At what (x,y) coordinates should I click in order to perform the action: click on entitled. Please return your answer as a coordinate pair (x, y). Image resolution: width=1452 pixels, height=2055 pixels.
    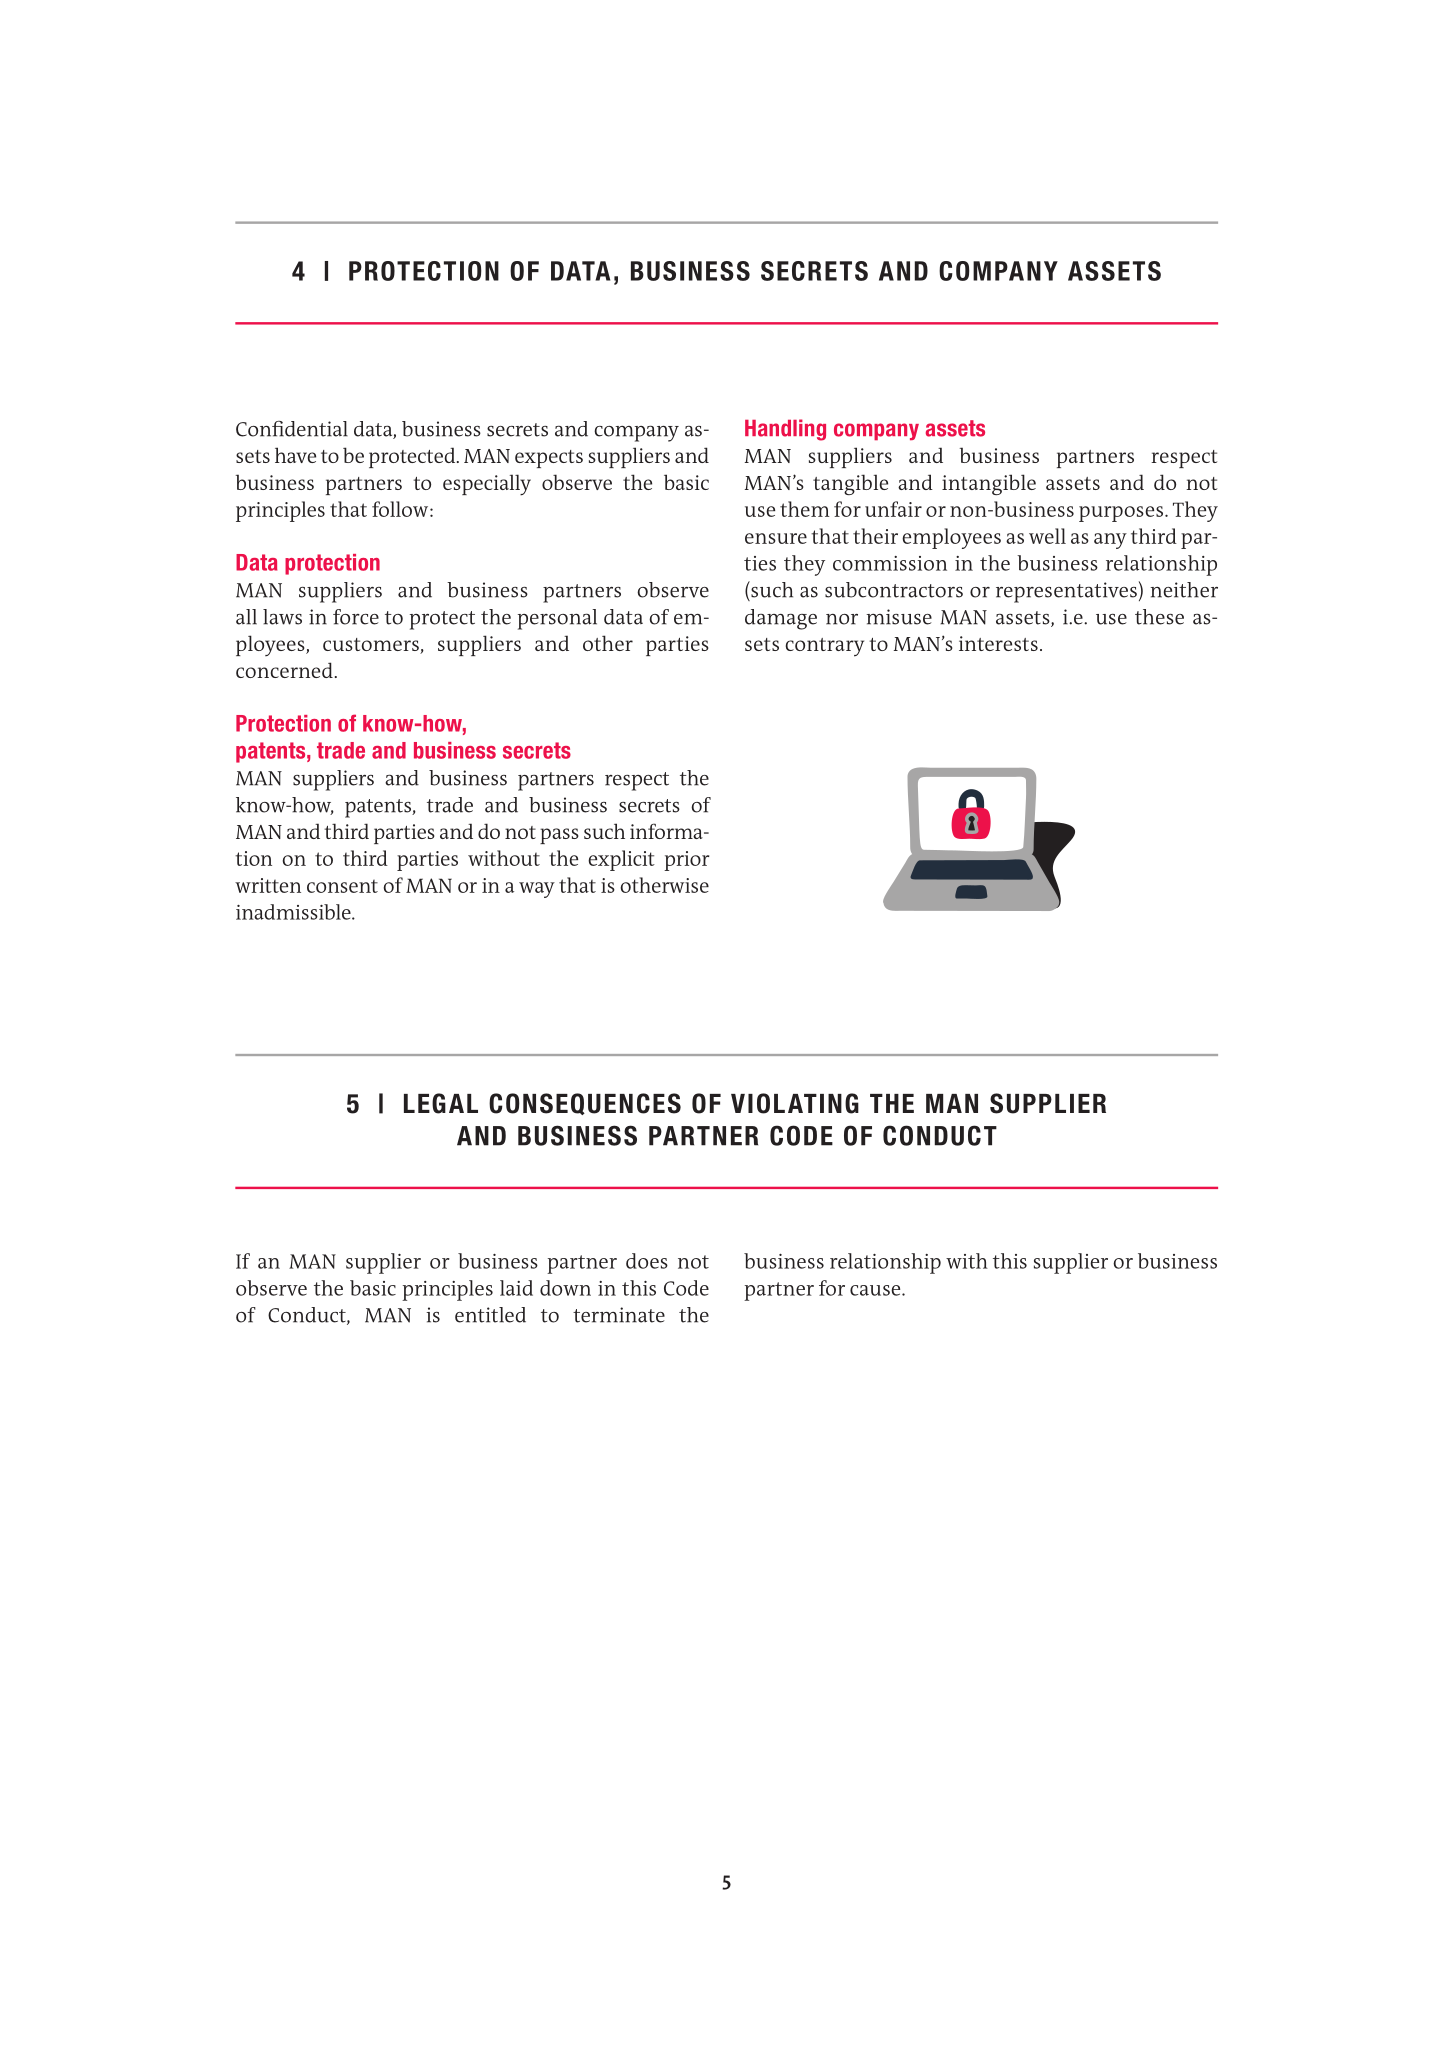
    Looking at the image, I should click on (490, 1315).
